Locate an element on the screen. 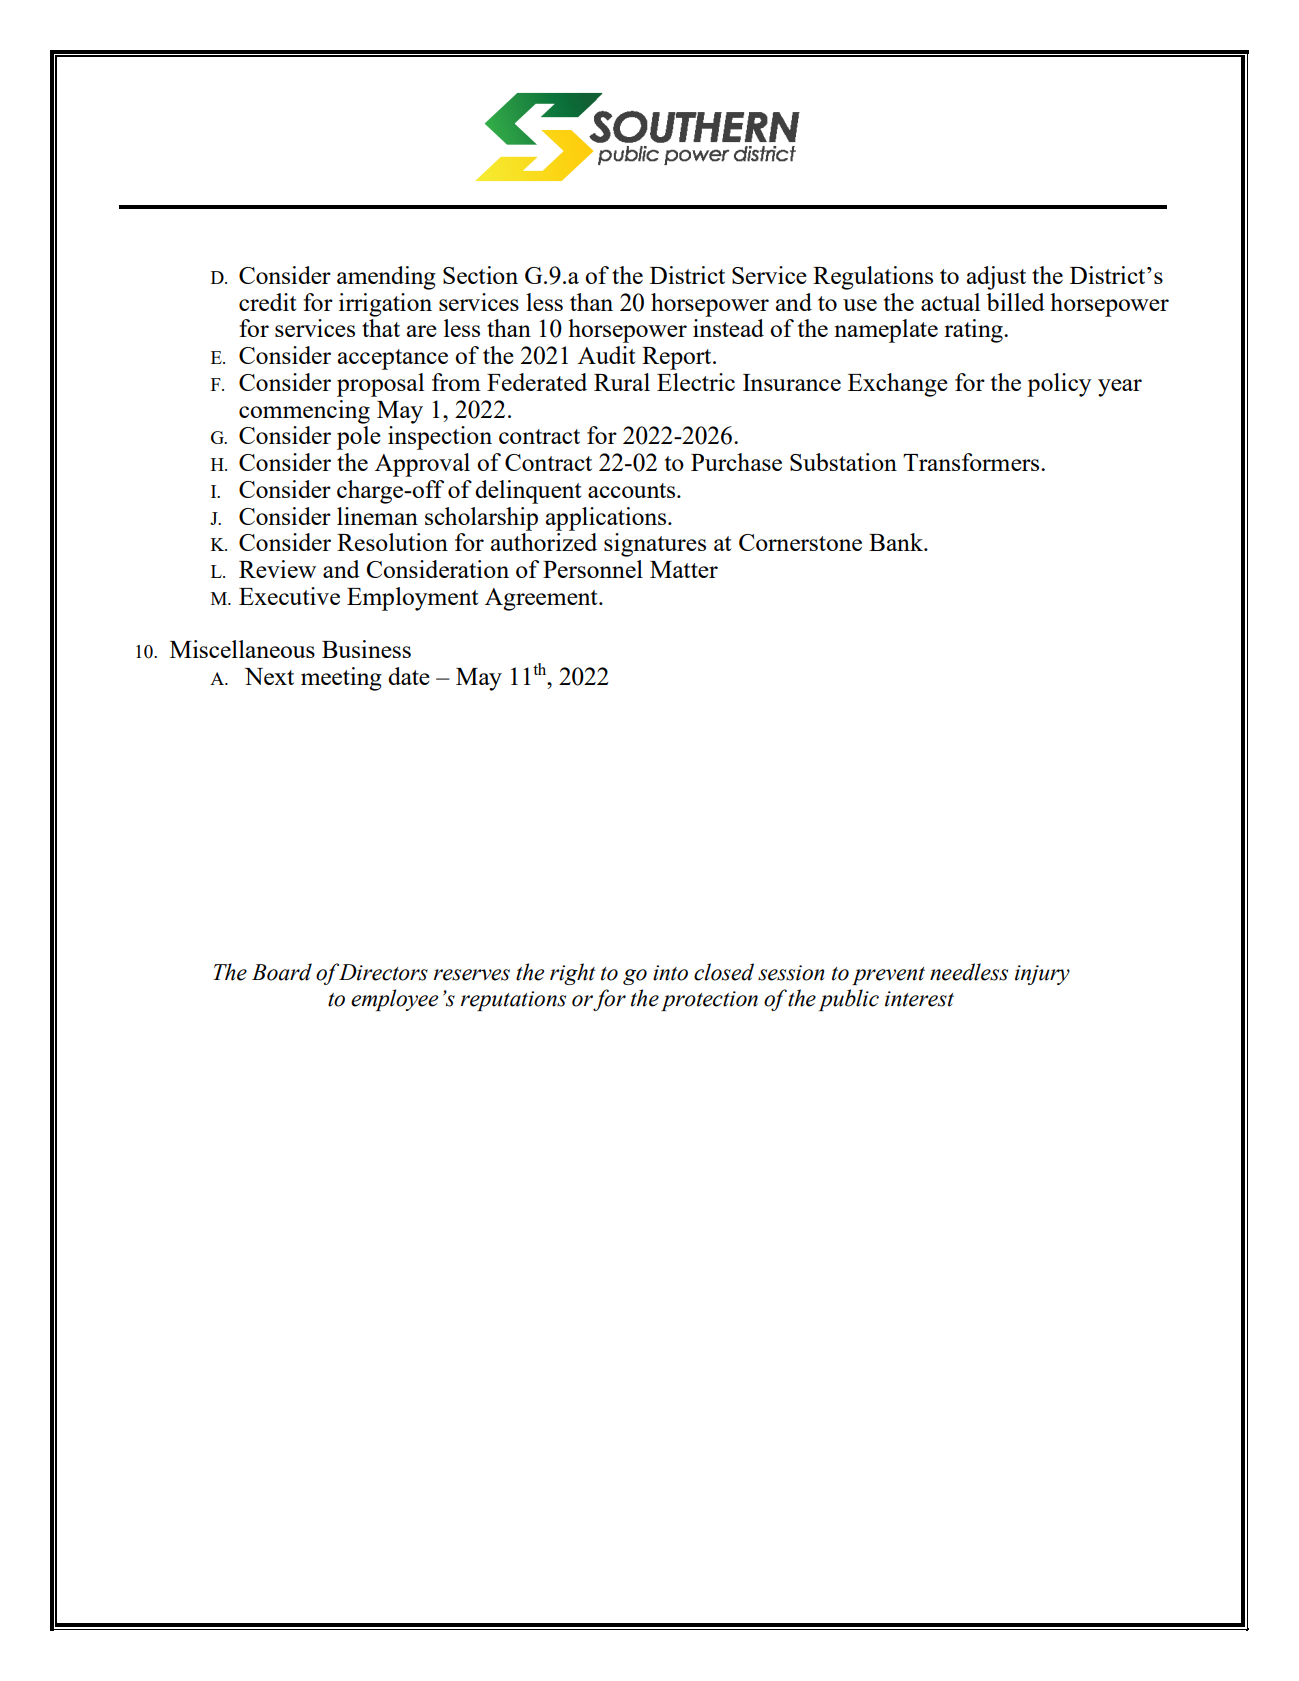  pole is located at coordinates (359, 438).
